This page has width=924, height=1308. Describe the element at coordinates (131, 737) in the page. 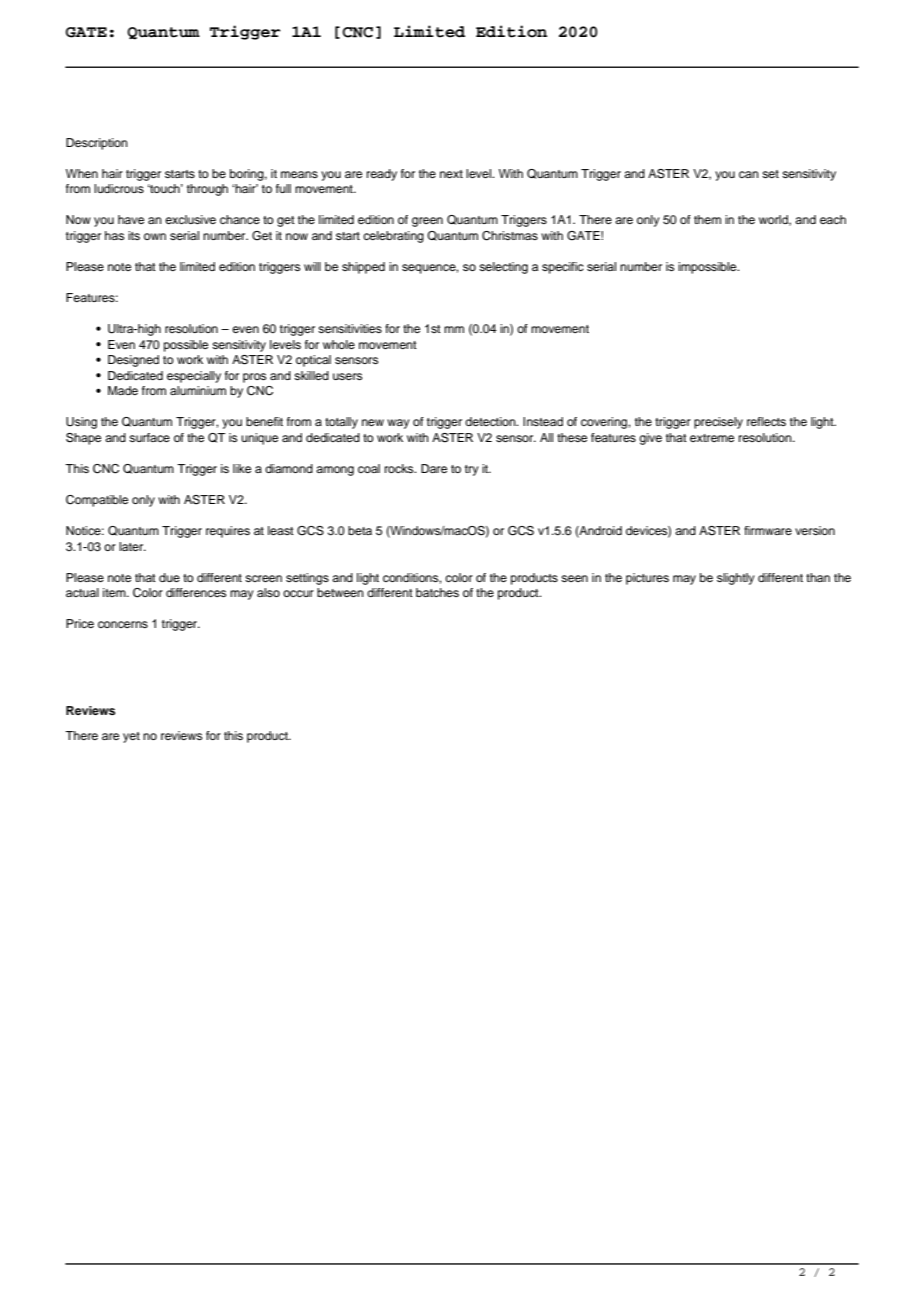

I see `yet` at that location.
